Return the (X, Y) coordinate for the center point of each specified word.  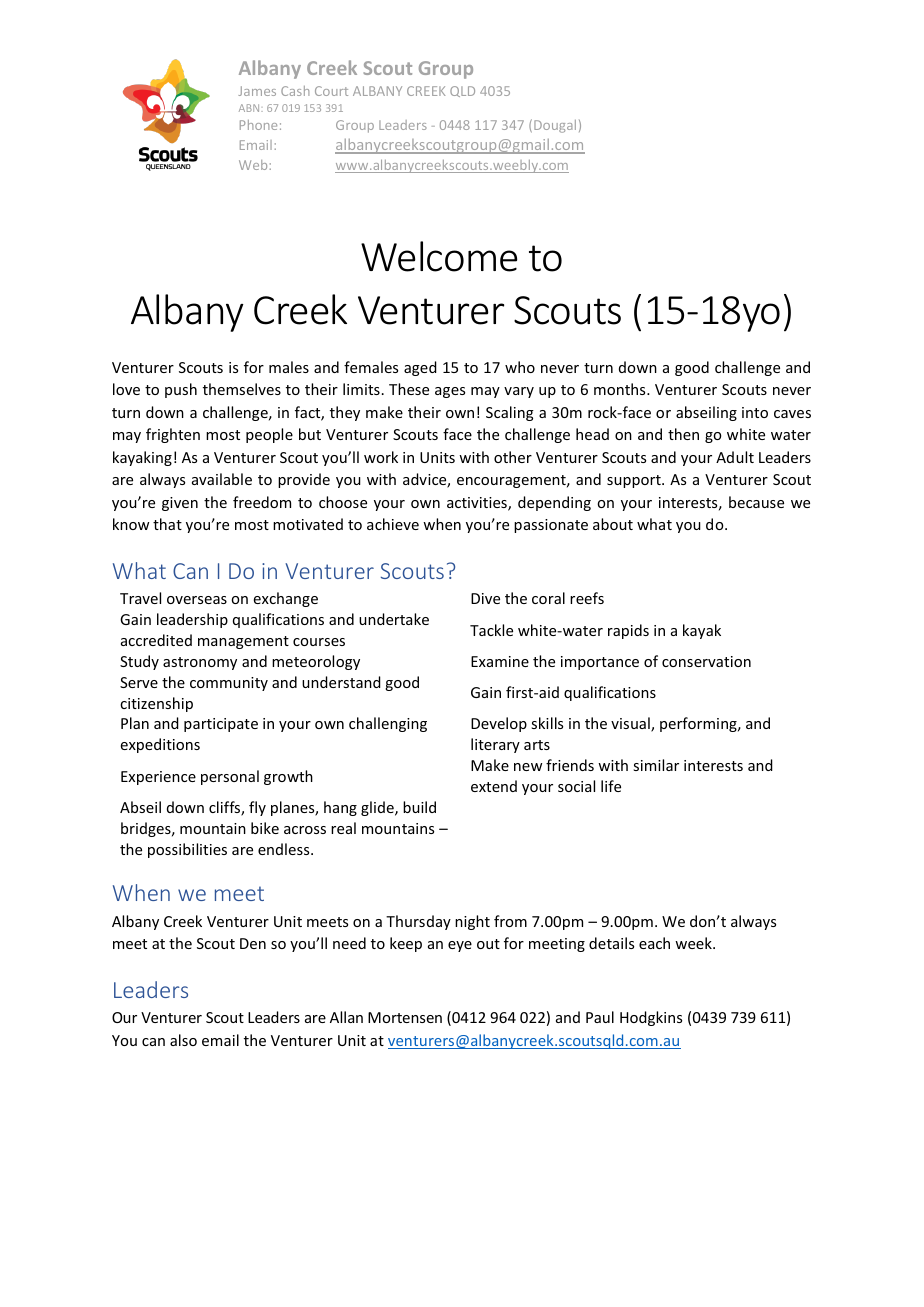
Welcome (439, 256)
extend (494, 786)
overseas (197, 600)
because (756, 502)
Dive (485, 598)
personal (230, 777)
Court (331, 91)
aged (420, 368)
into (755, 412)
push (181, 390)
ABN (250, 108)
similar (656, 765)
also (183, 1040)
